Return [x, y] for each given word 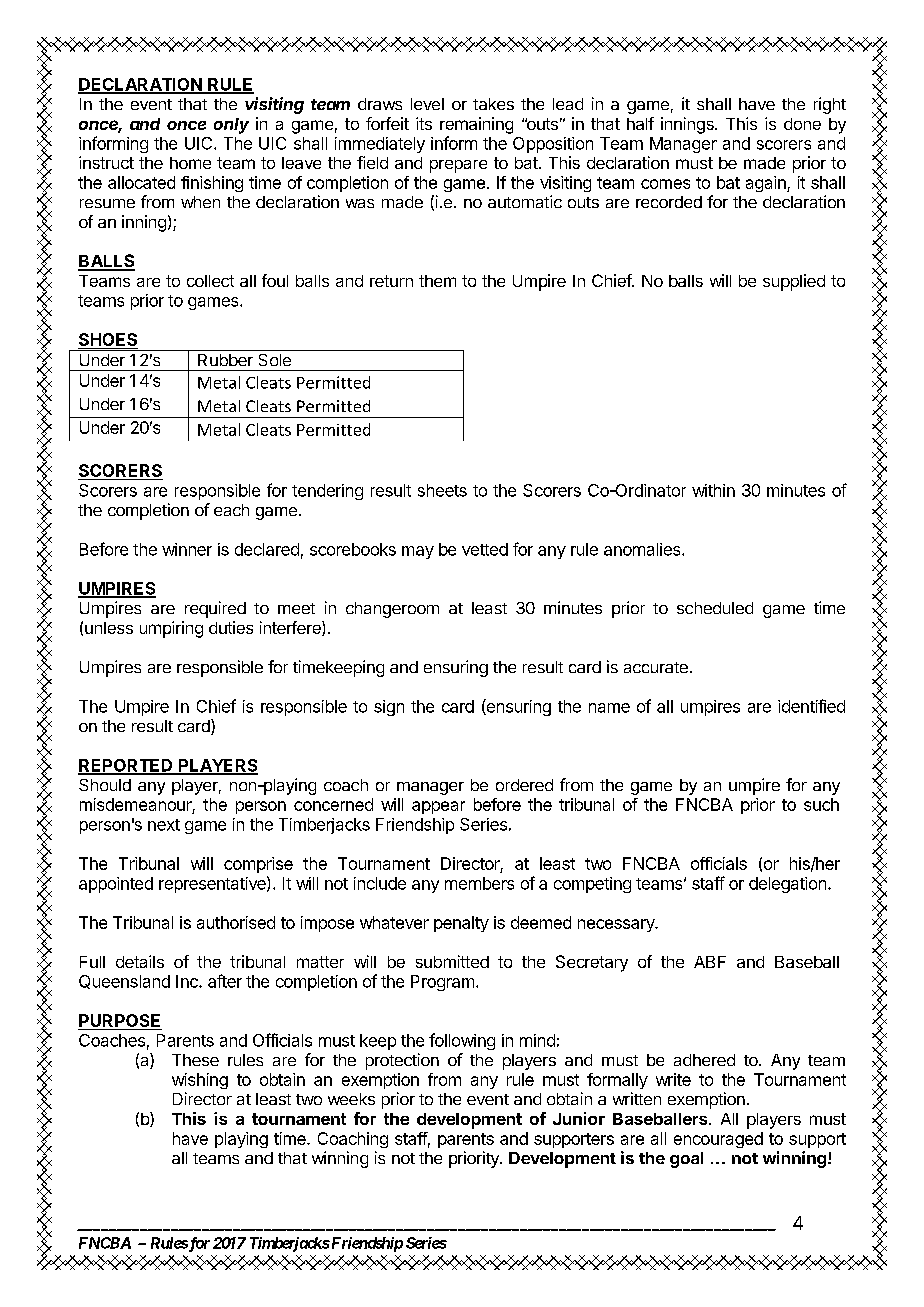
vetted [485, 549]
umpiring [171, 629]
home [190, 163]
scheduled [715, 608]
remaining [476, 125]
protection [402, 1061]
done [802, 124]
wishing [200, 1081]
